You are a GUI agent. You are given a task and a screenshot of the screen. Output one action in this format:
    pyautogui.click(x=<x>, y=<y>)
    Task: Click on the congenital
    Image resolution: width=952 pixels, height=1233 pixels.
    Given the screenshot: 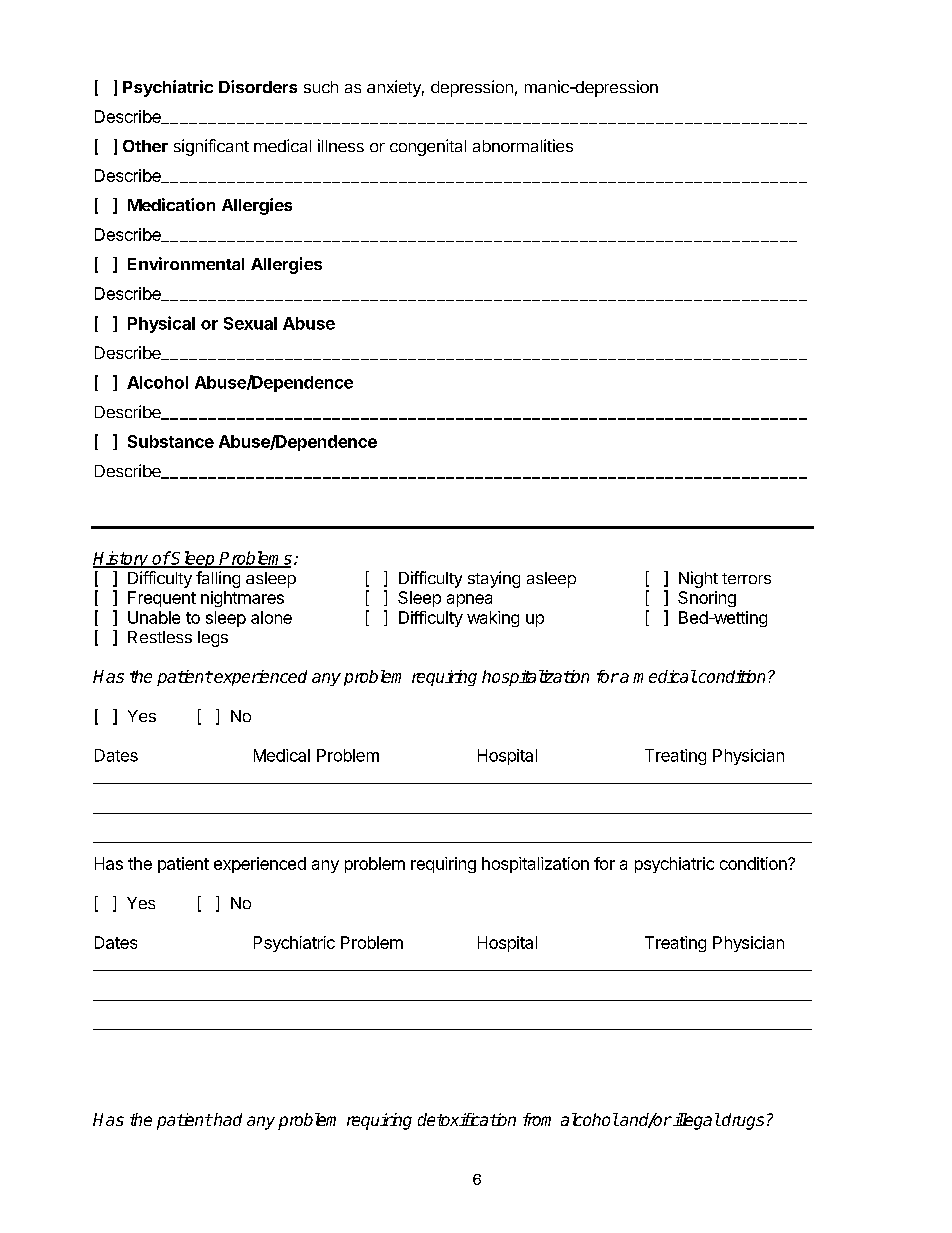 What is the action you would take?
    pyautogui.click(x=428, y=147)
